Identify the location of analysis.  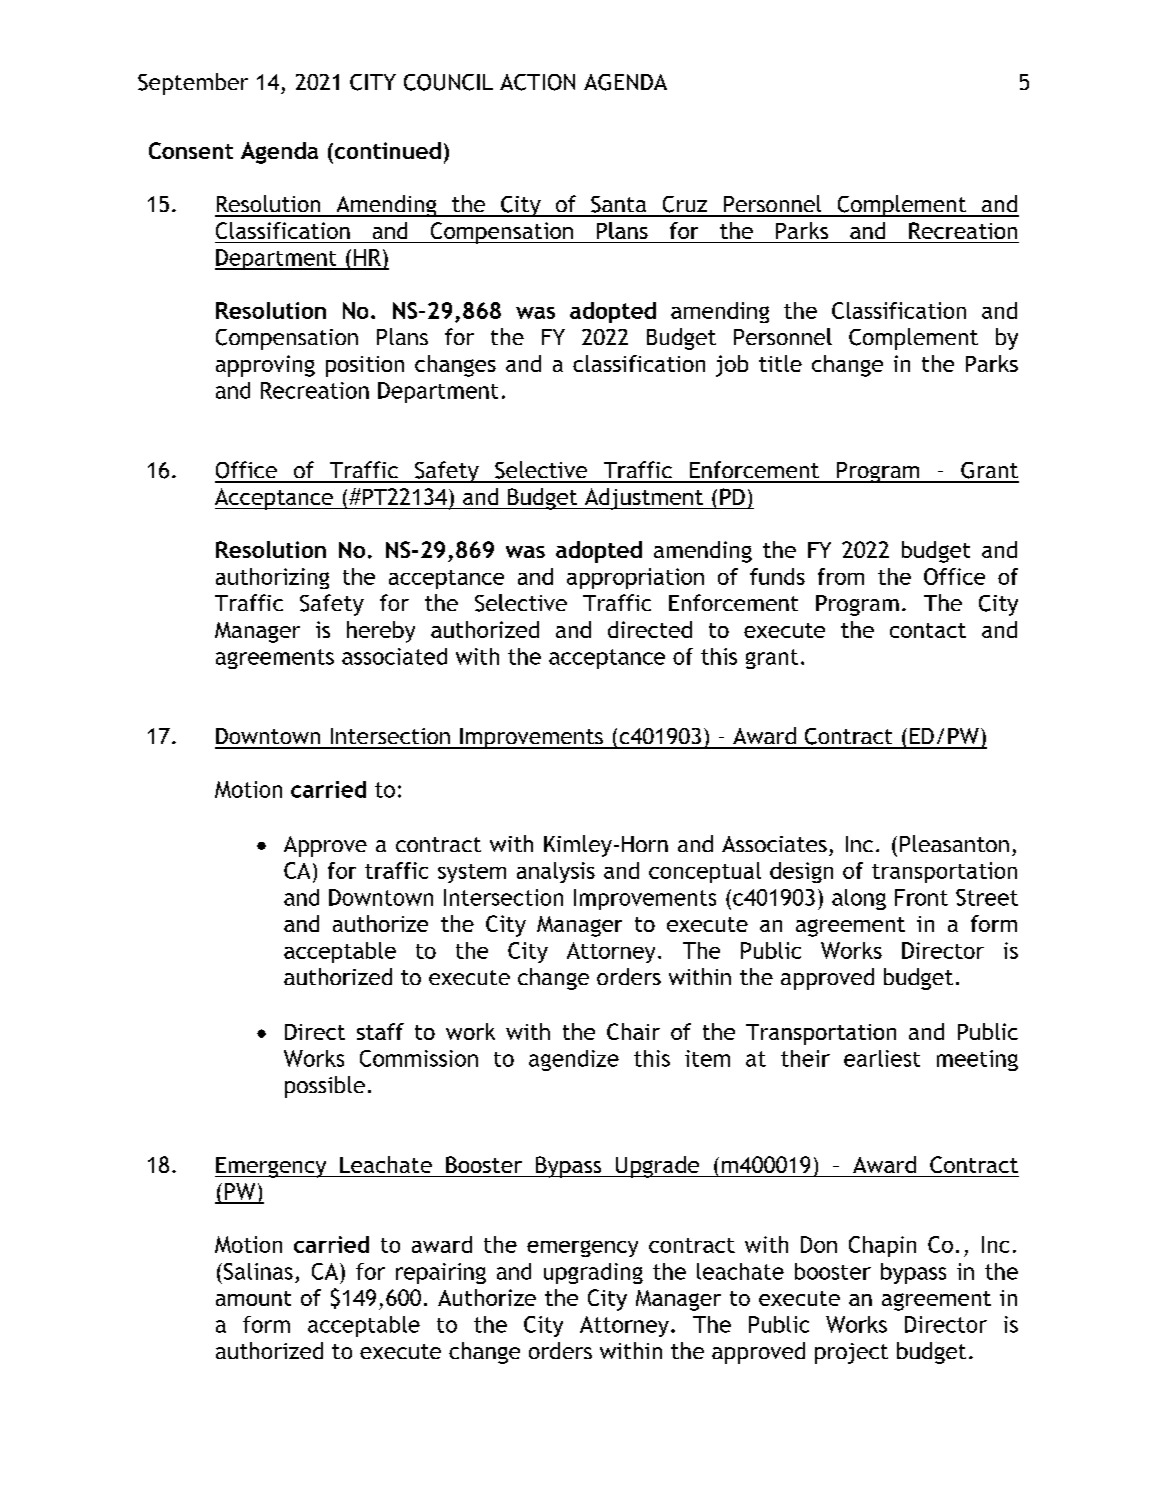
(556, 872).
